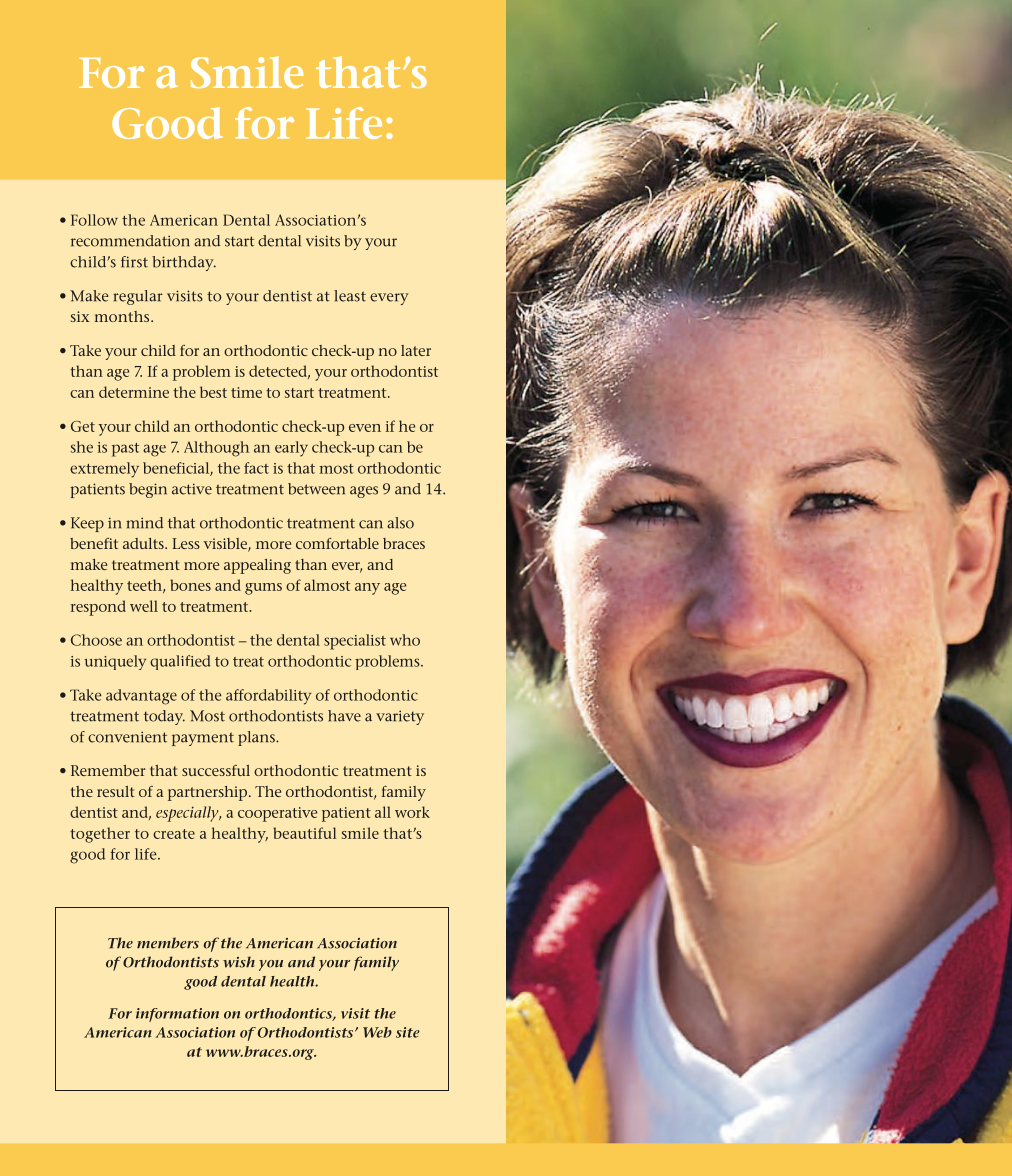  I want to click on gums, so click(263, 589).
